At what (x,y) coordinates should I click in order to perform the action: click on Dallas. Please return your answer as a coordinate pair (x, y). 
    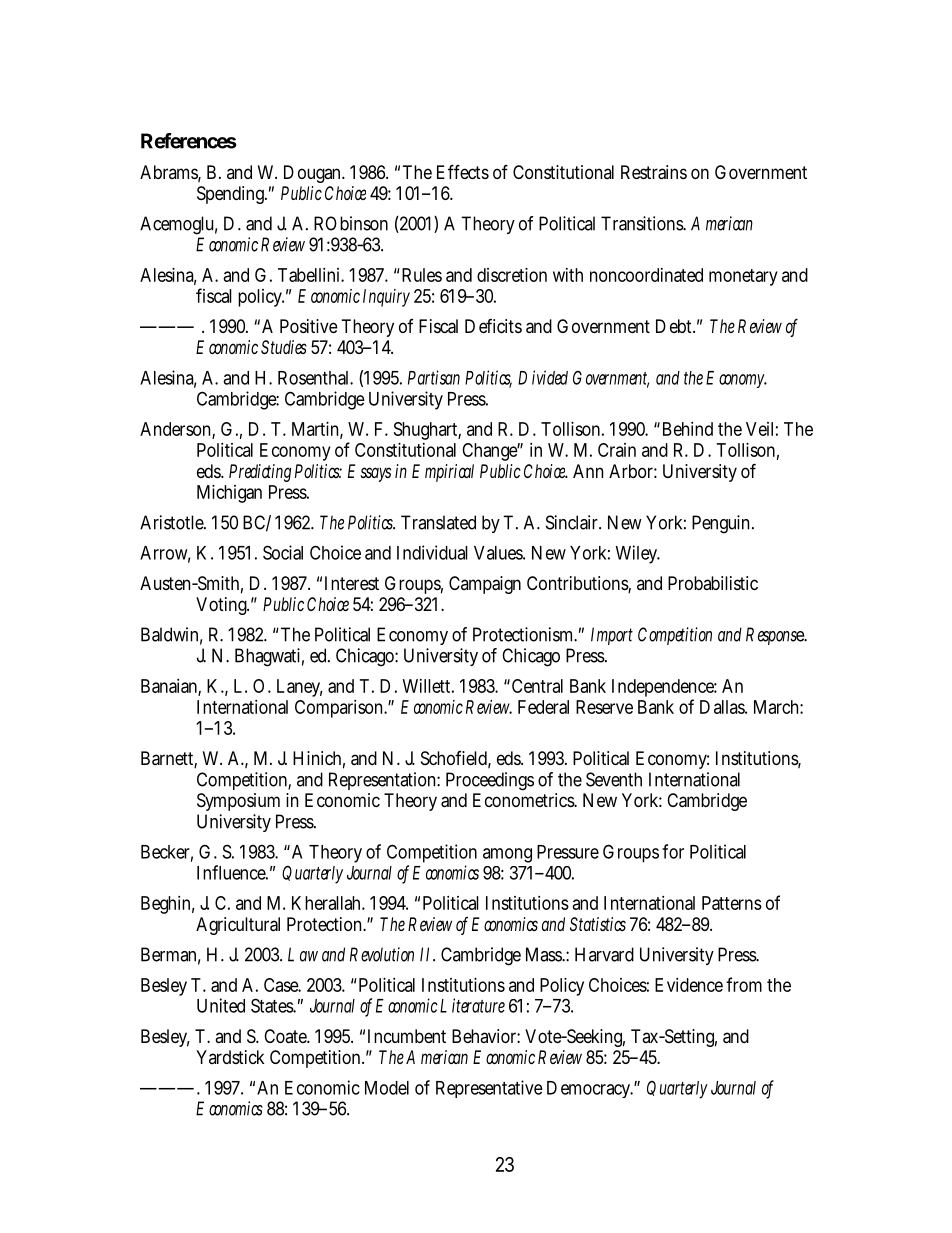
    Looking at the image, I should click on (723, 707).
